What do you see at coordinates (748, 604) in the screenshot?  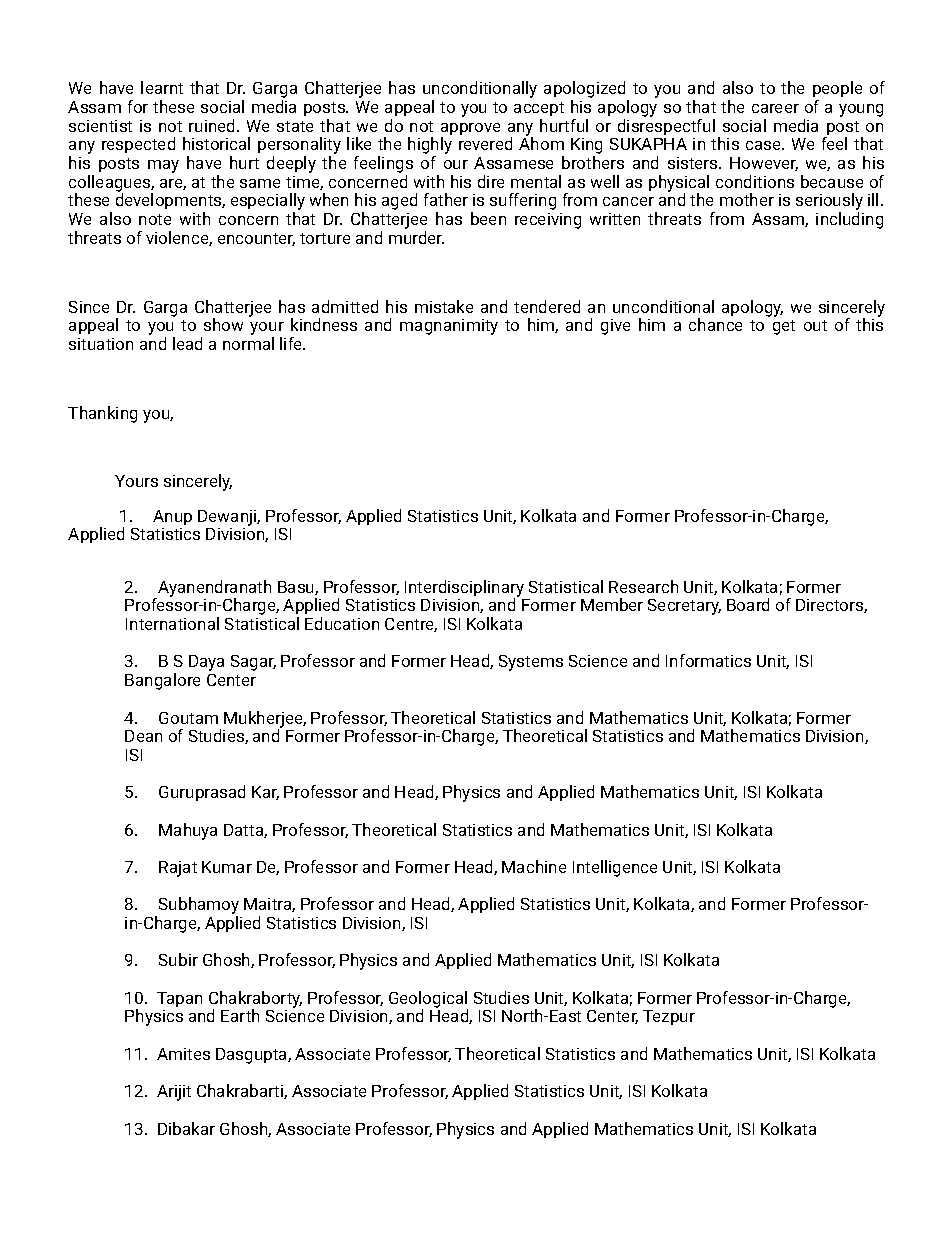 I see `Board` at bounding box center [748, 604].
